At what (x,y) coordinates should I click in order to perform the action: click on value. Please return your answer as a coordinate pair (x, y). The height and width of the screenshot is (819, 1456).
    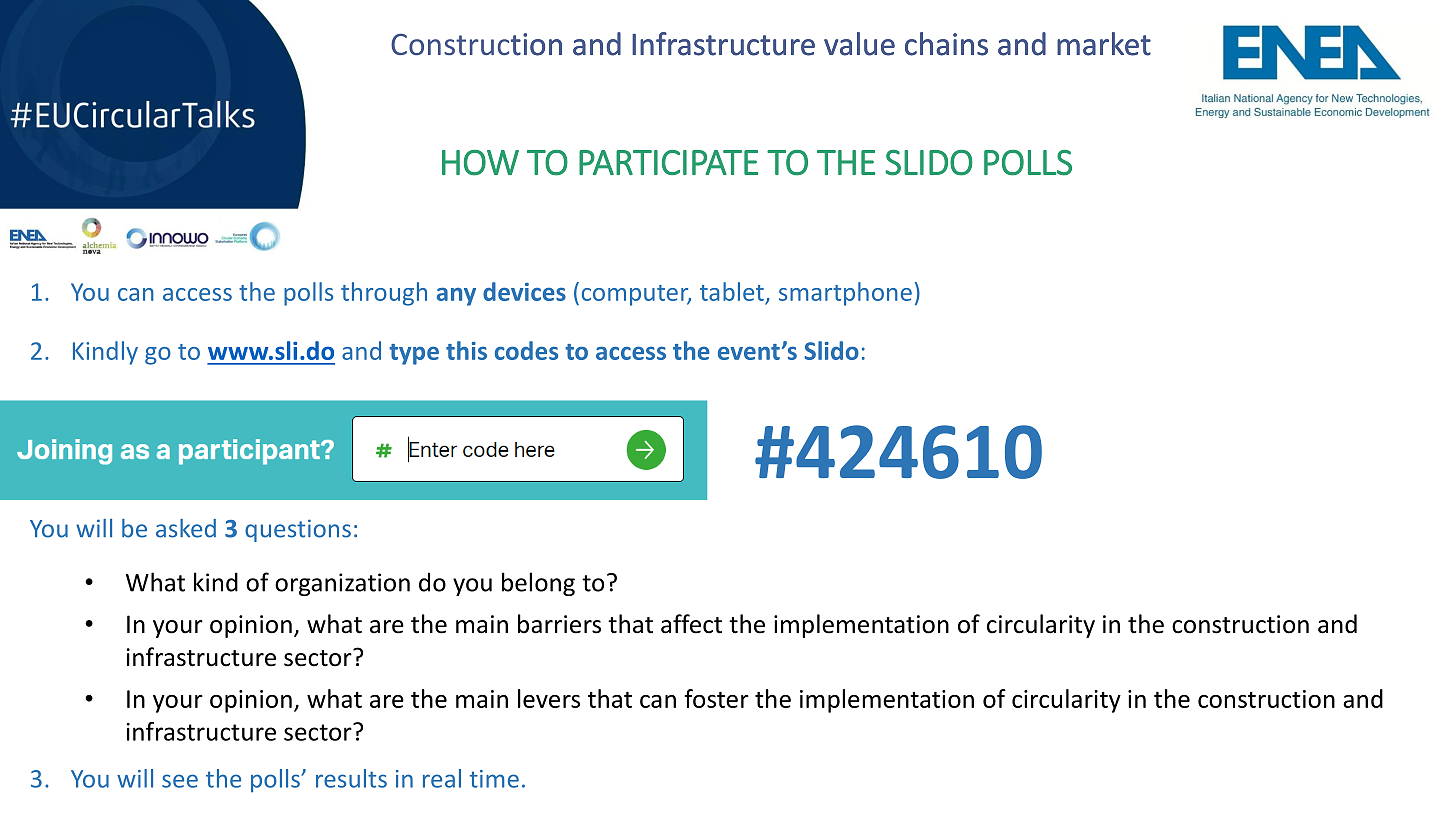
    Looking at the image, I should click on (859, 44).
